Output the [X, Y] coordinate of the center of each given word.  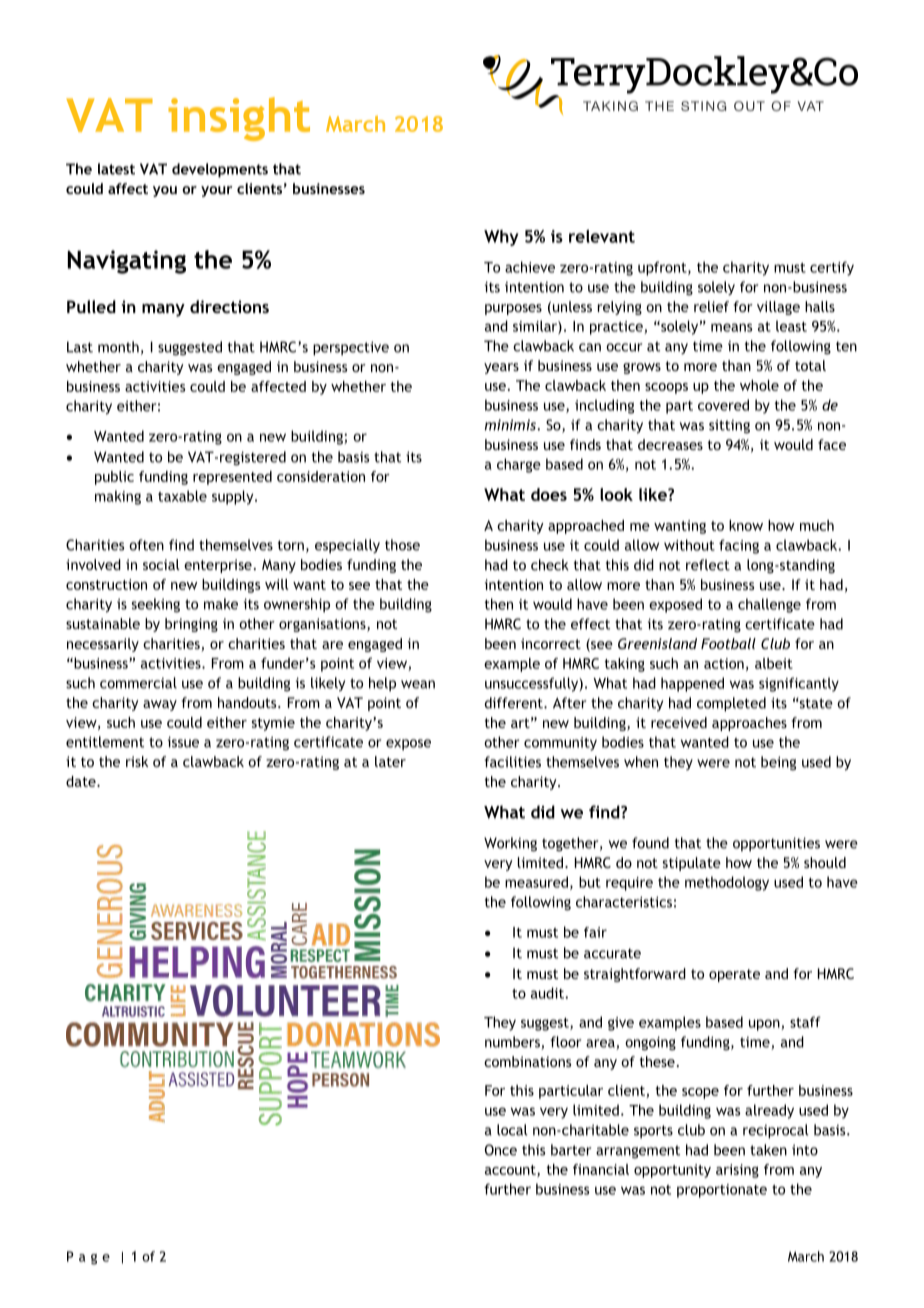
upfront [663, 268]
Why [501, 238]
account [511, 1171]
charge [519, 465]
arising [737, 1171]
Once [501, 1150]
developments [220, 170]
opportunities [776, 844]
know [746, 525]
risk [137, 761]
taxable [182, 496]
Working [510, 844]
